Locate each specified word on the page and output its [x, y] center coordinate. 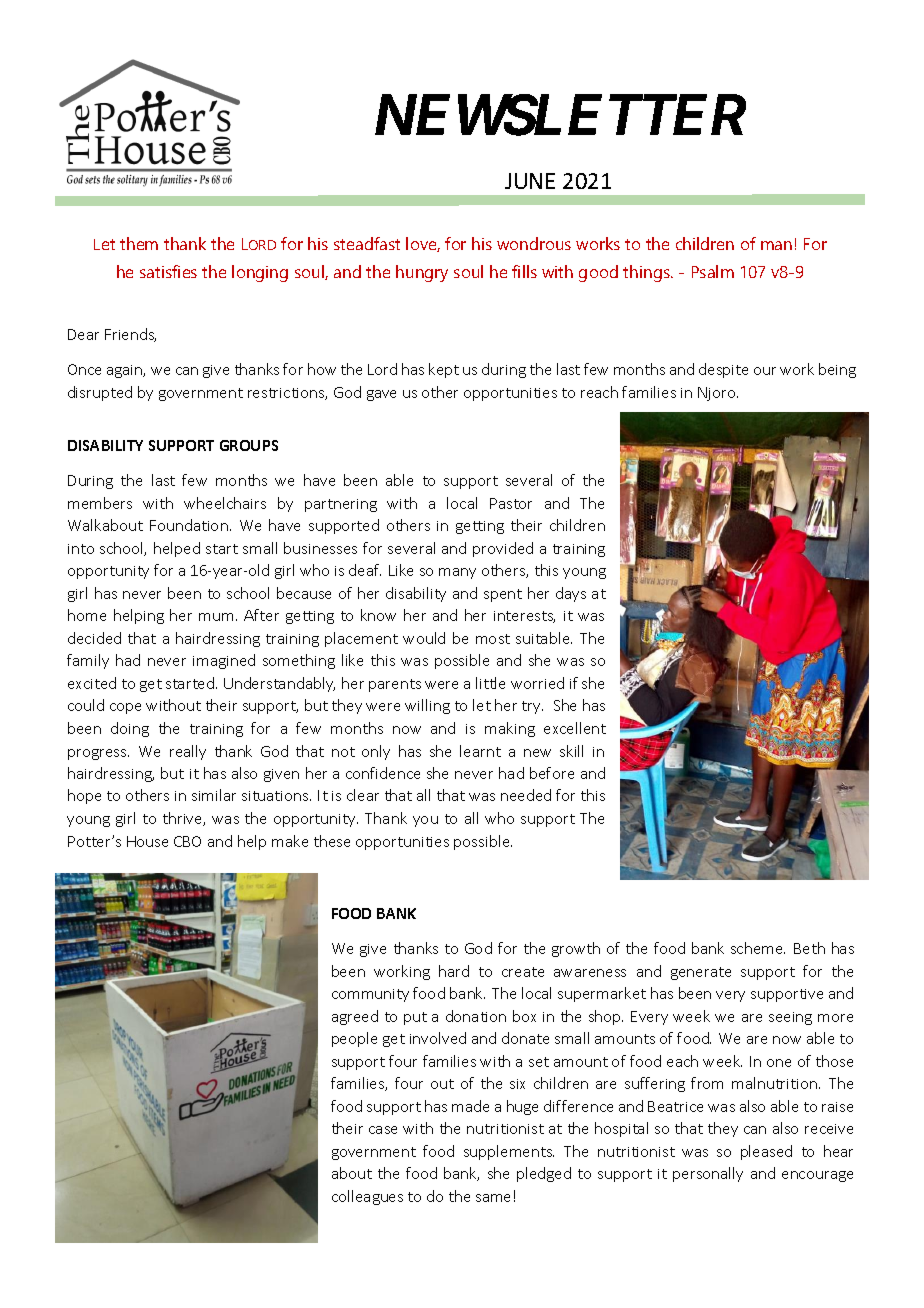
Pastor [511, 503]
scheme [758, 948]
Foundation [189, 525]
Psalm [713, 271]
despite [723, 370]
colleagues [367, 1197]
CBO [187, 841]
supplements [509, 1152]
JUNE [530, 181]
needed [526, 795]
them [139, 243]
